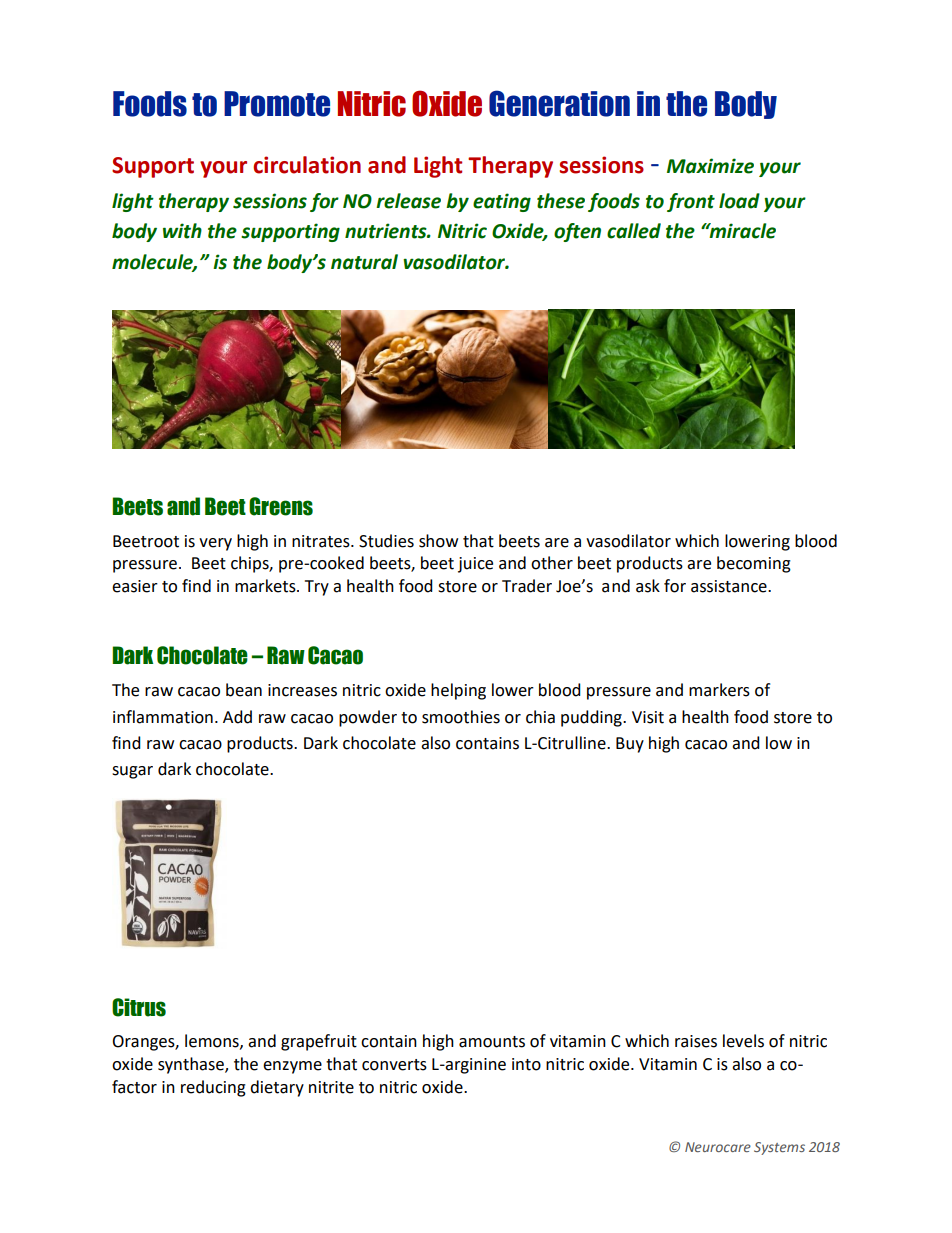  I want to click on Greens, so click(281, 506).
